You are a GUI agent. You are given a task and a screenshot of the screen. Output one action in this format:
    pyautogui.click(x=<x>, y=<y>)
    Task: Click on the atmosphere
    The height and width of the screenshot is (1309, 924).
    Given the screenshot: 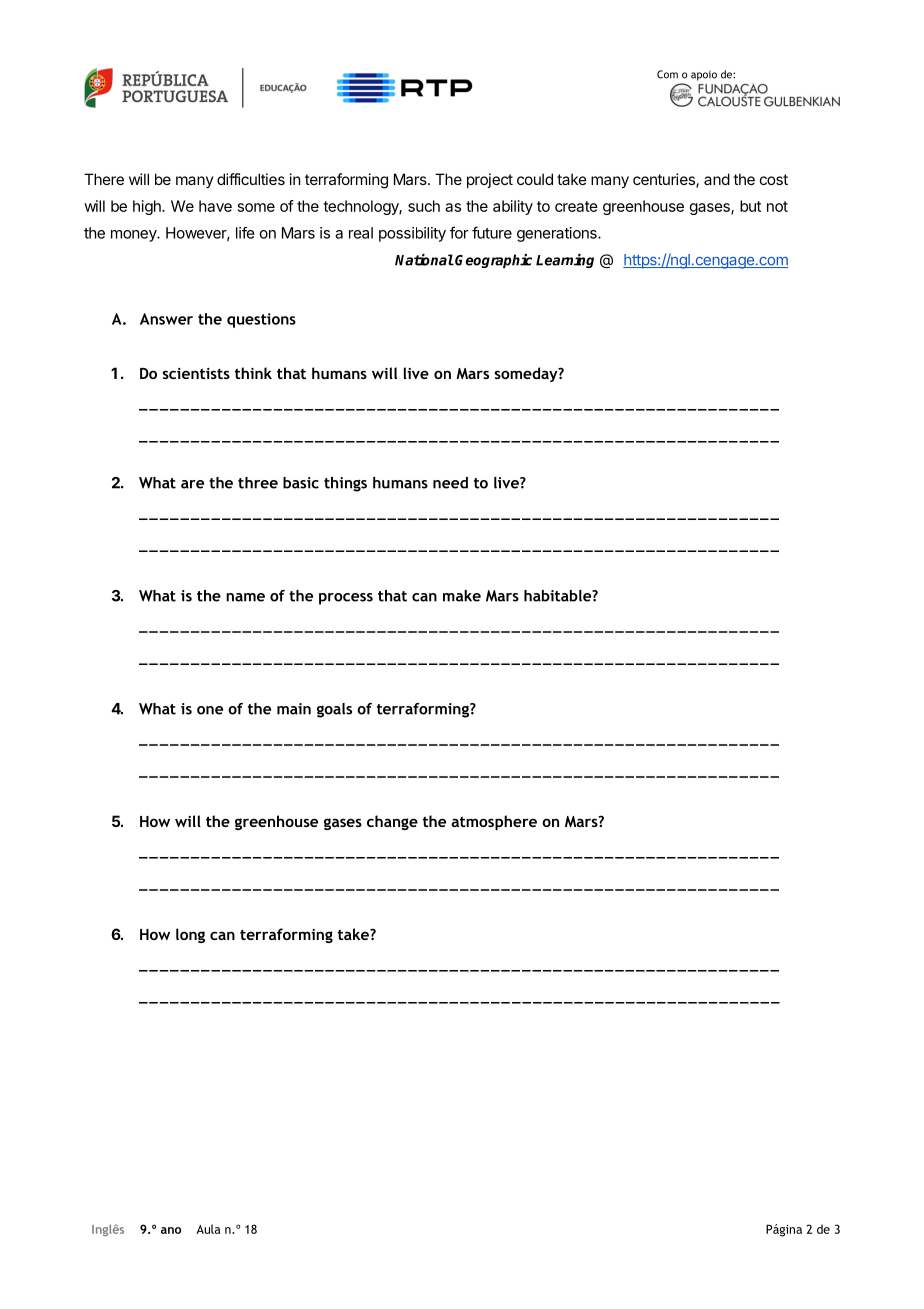 What is the action you would take?
    pyautogui.click(x=494, y=822)
